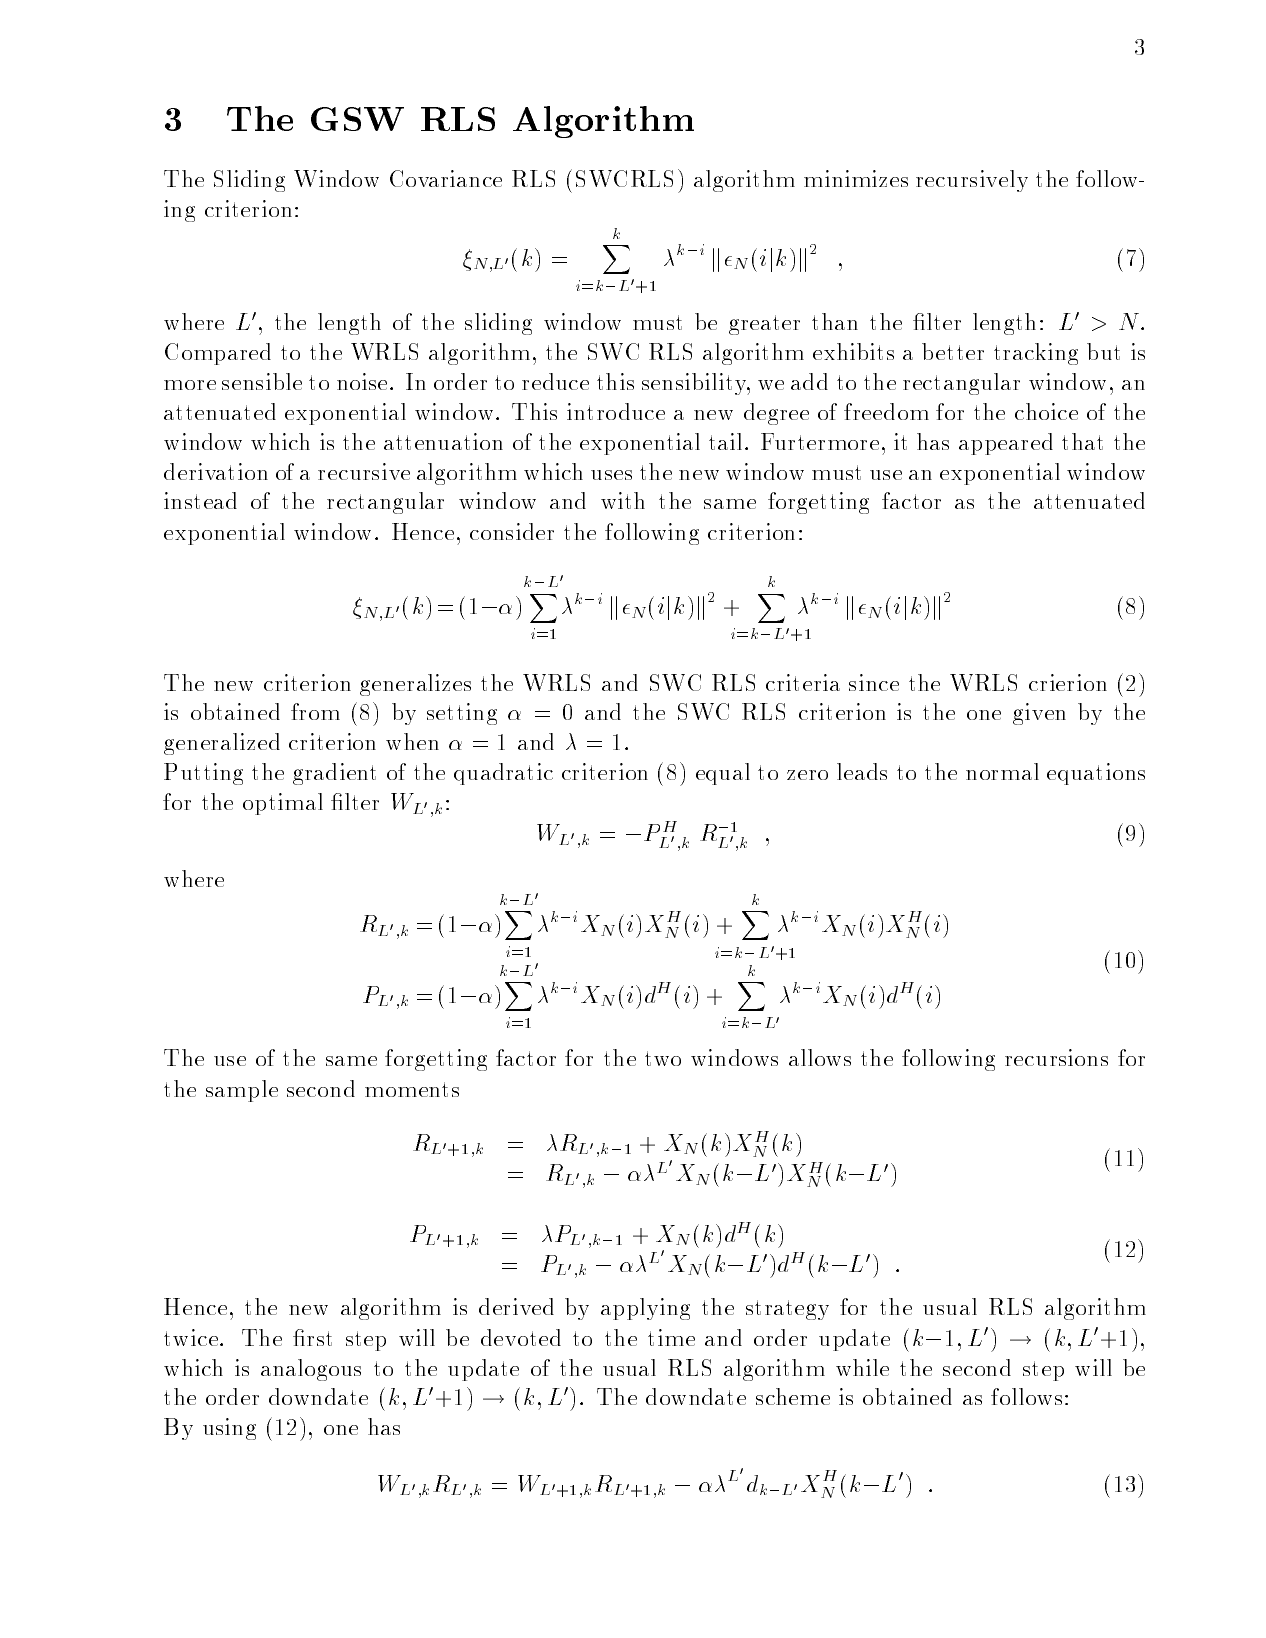 This image has width=1266, height=1638. Describe the element at coordinates (446, 178) in the image. I see `Covariance` at that location.
